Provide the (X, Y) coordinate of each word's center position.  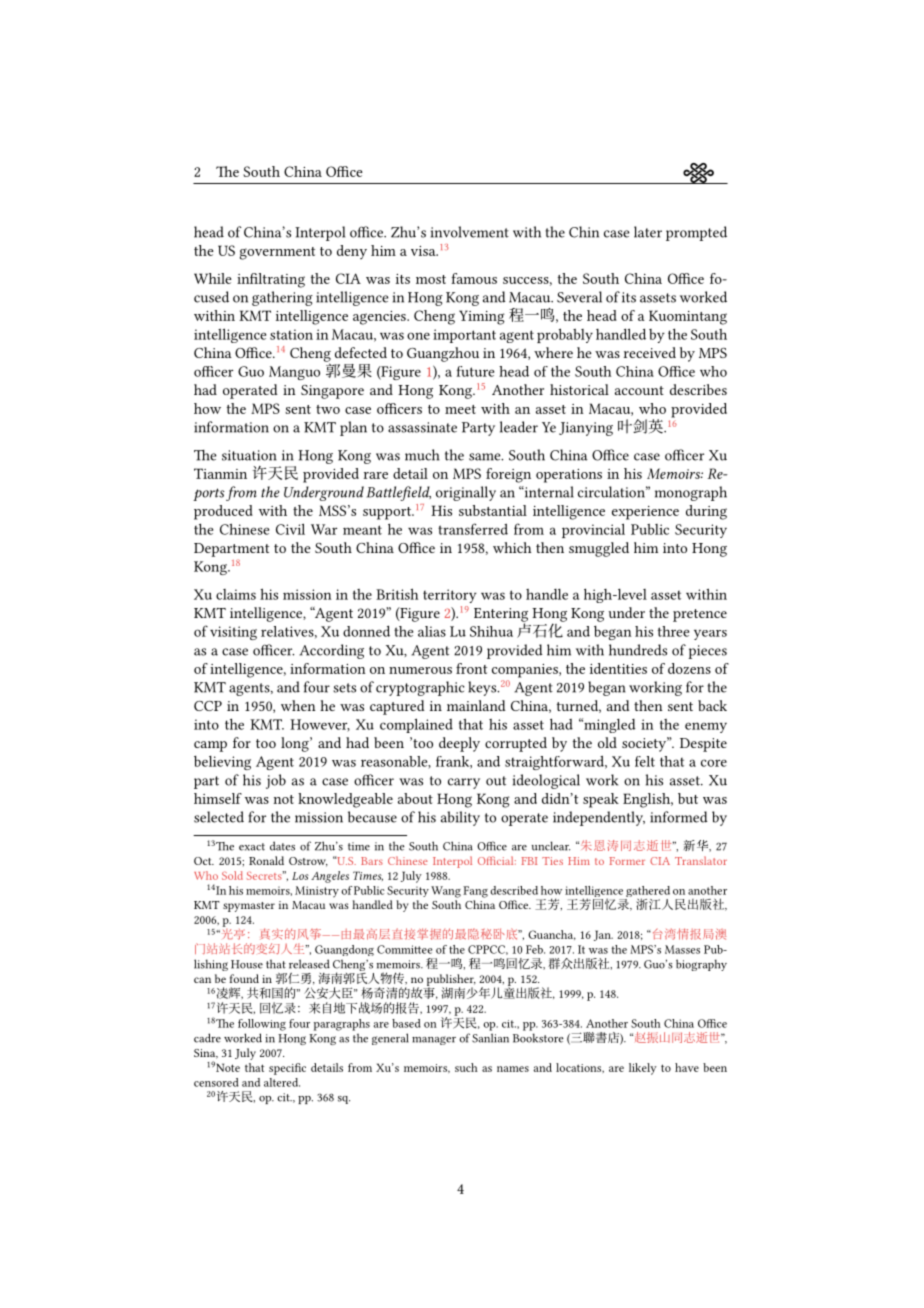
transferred (473, 529)
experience (645, 513)
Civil (290, 529)
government (277, 253)
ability (460, 818)
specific (287, 1069)
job (276, 781)
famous (474, 278)
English (648, 800)
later (648, 232)
